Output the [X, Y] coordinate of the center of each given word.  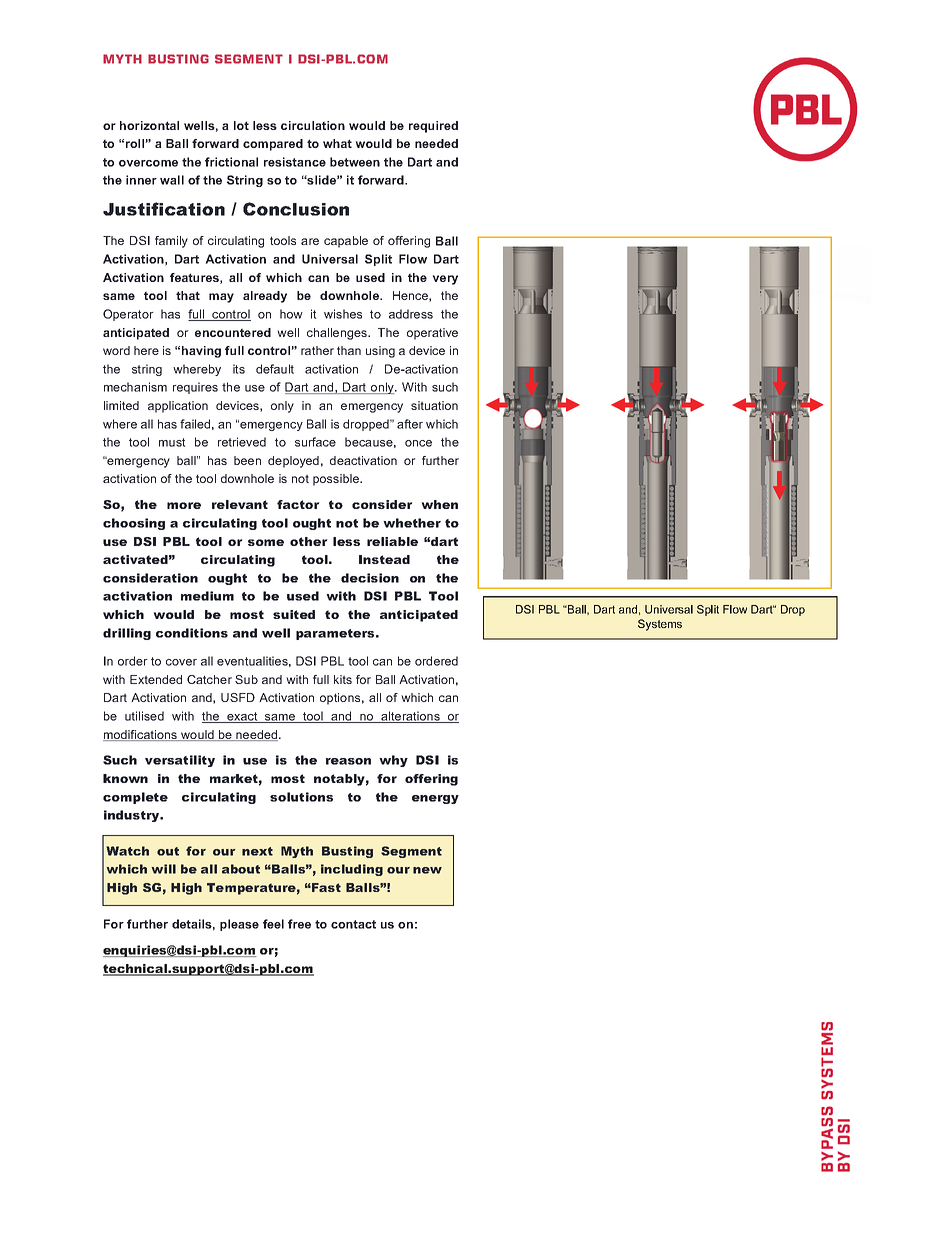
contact [353, 924]
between [355, 162]
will [164, 869]
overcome [148, 163]
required [433, 127]
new [427, 870]
